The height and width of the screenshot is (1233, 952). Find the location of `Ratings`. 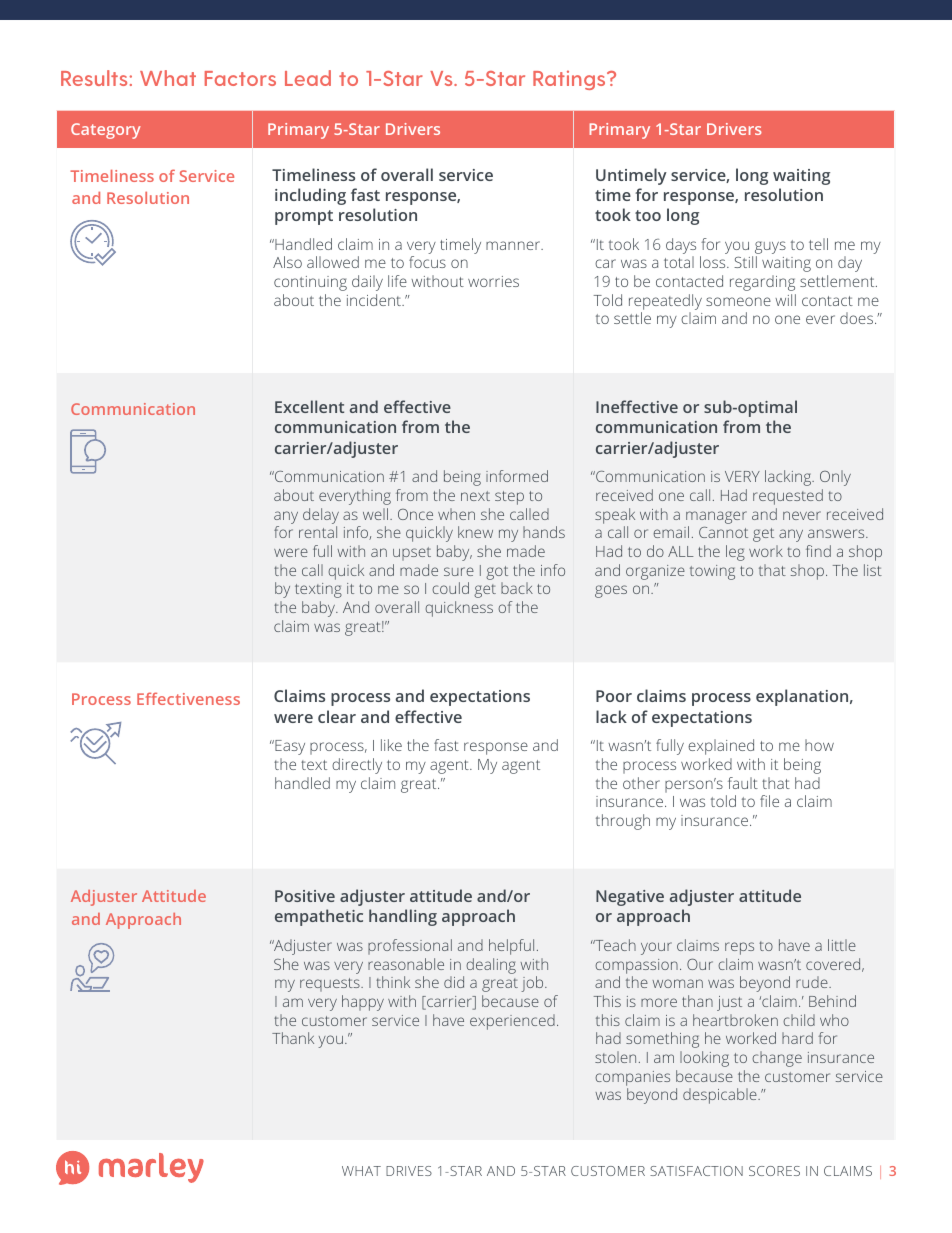

Ratings is located at coordinates (570, 80).
